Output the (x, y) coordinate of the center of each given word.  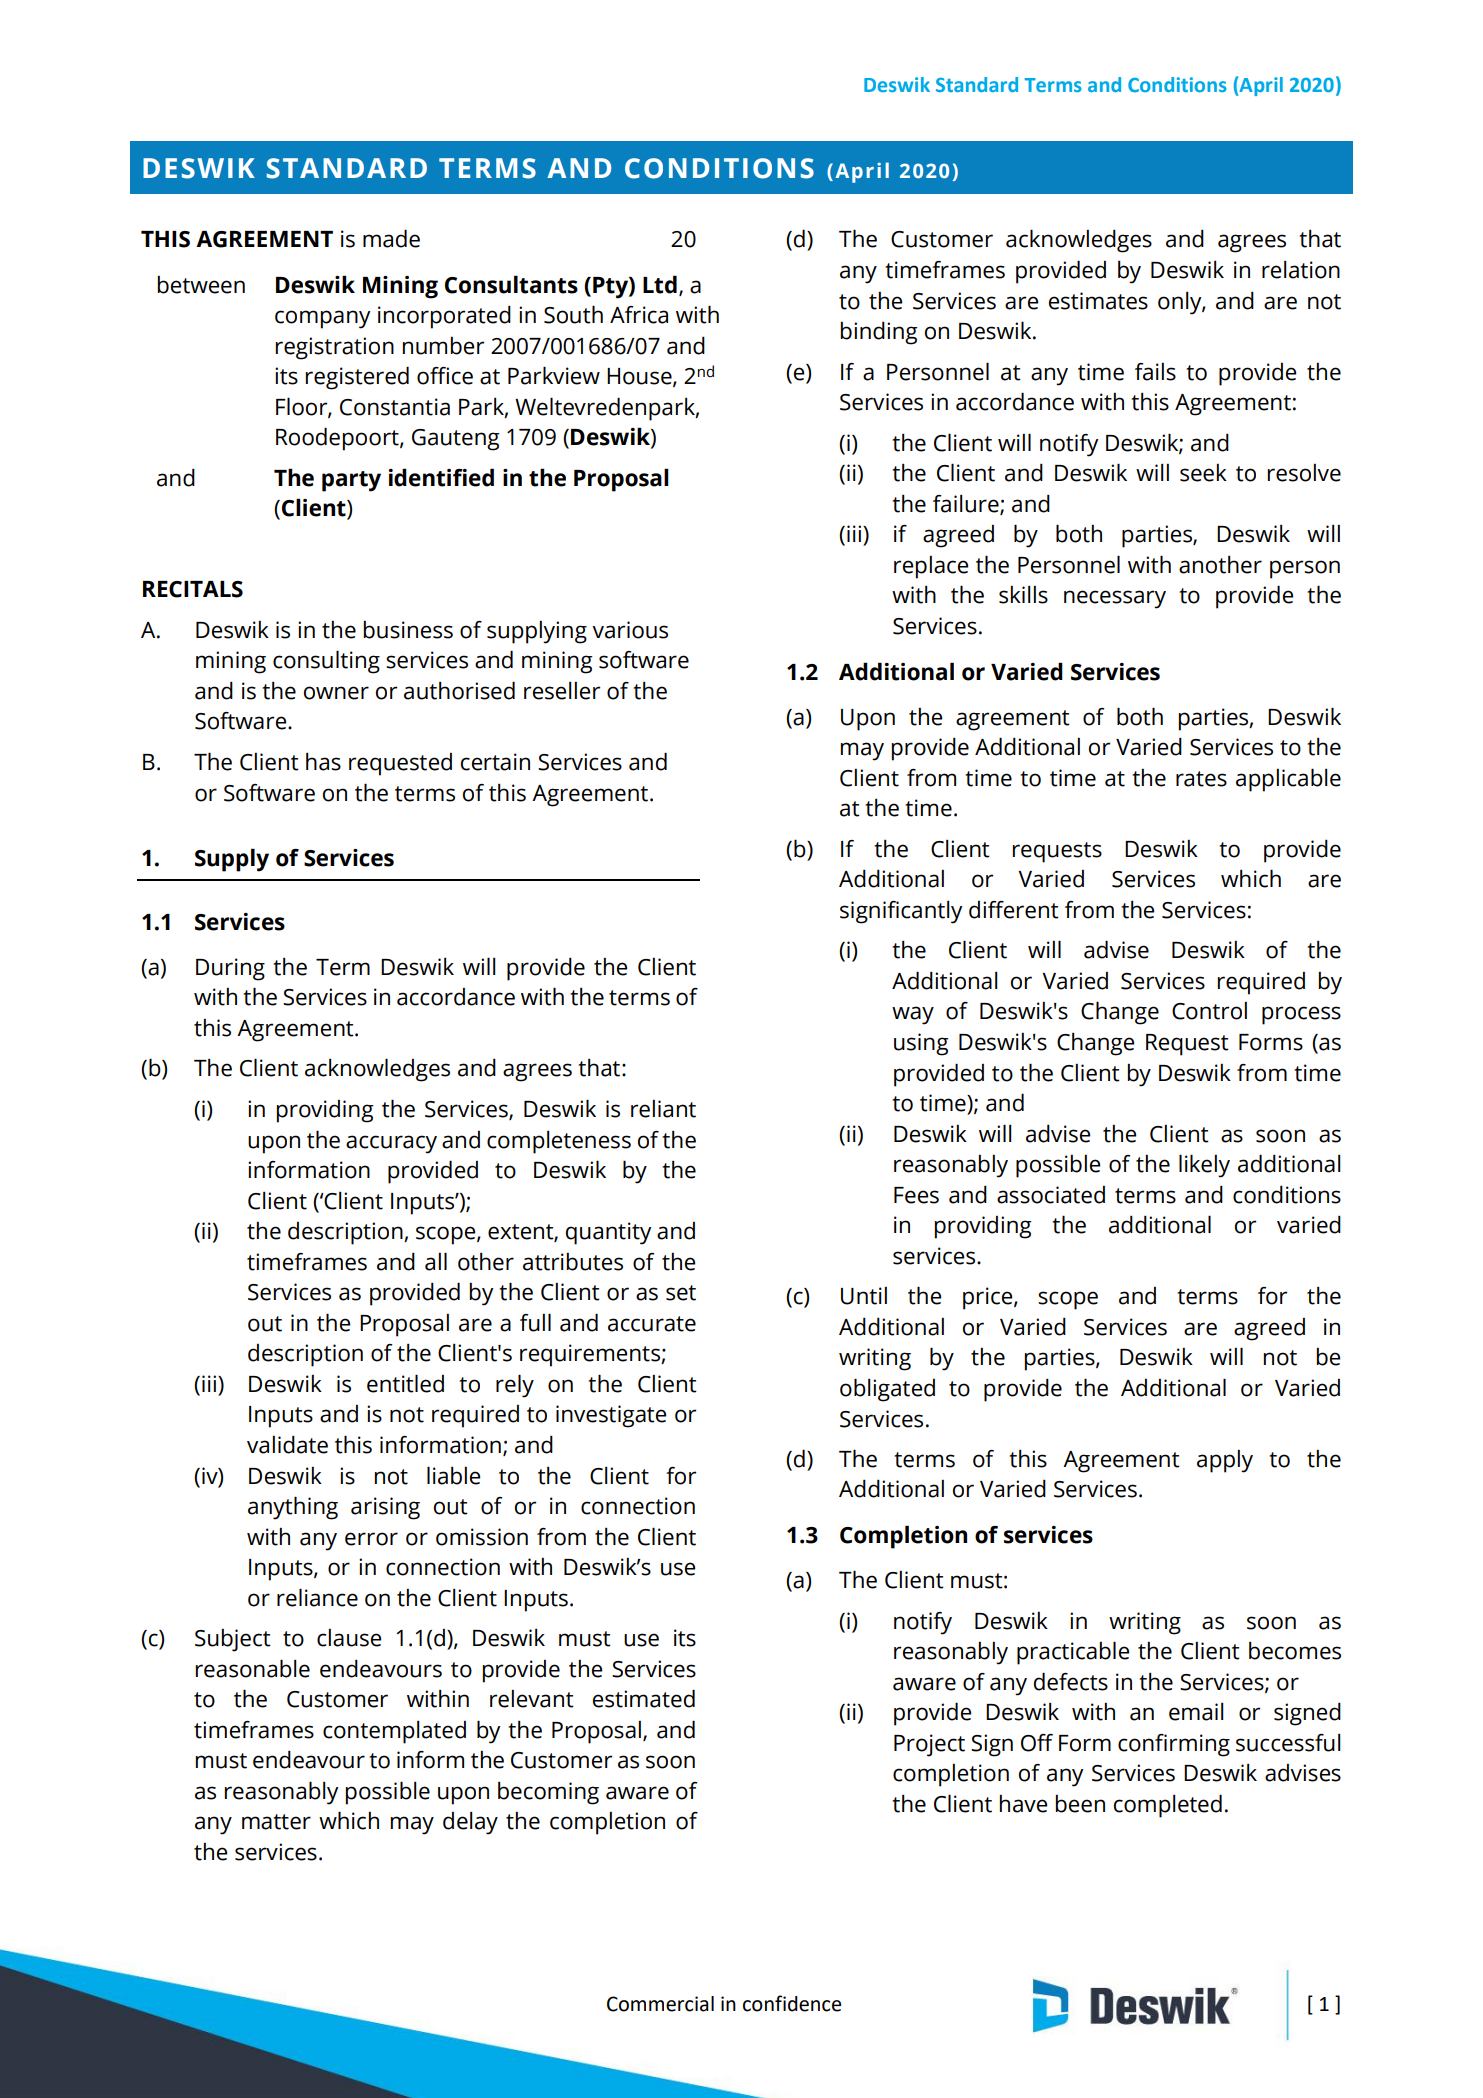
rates (1201, 779)
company (323, 319)
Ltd (660, 284)
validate (287, 1444)
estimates (1098, 301)
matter (276, 1822)
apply (1225, 1461)
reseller (562, 691)
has (323, 762)
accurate (652, 1324)
